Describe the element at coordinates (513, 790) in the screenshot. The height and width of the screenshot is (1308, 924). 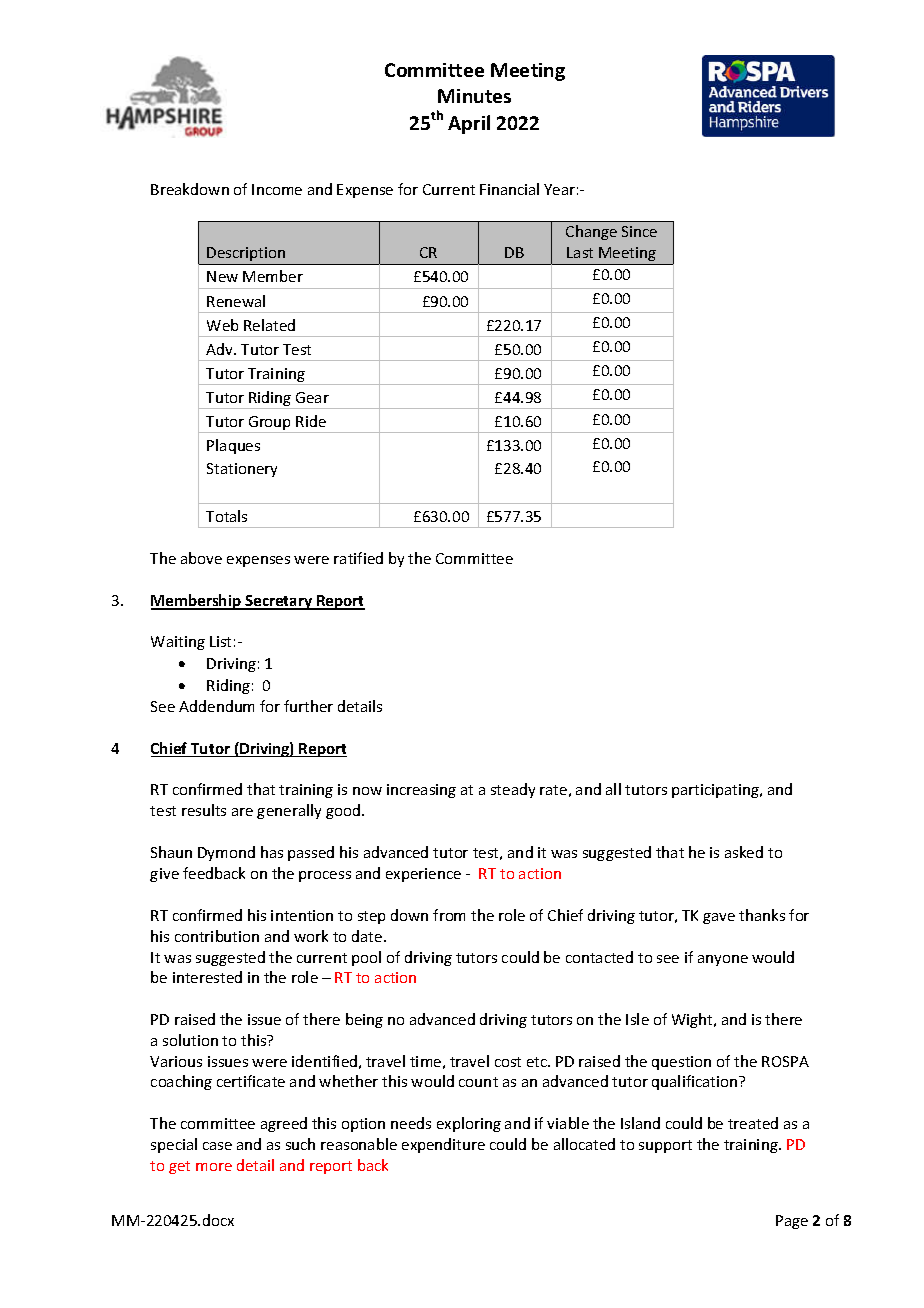
I see `steady` at that location.
